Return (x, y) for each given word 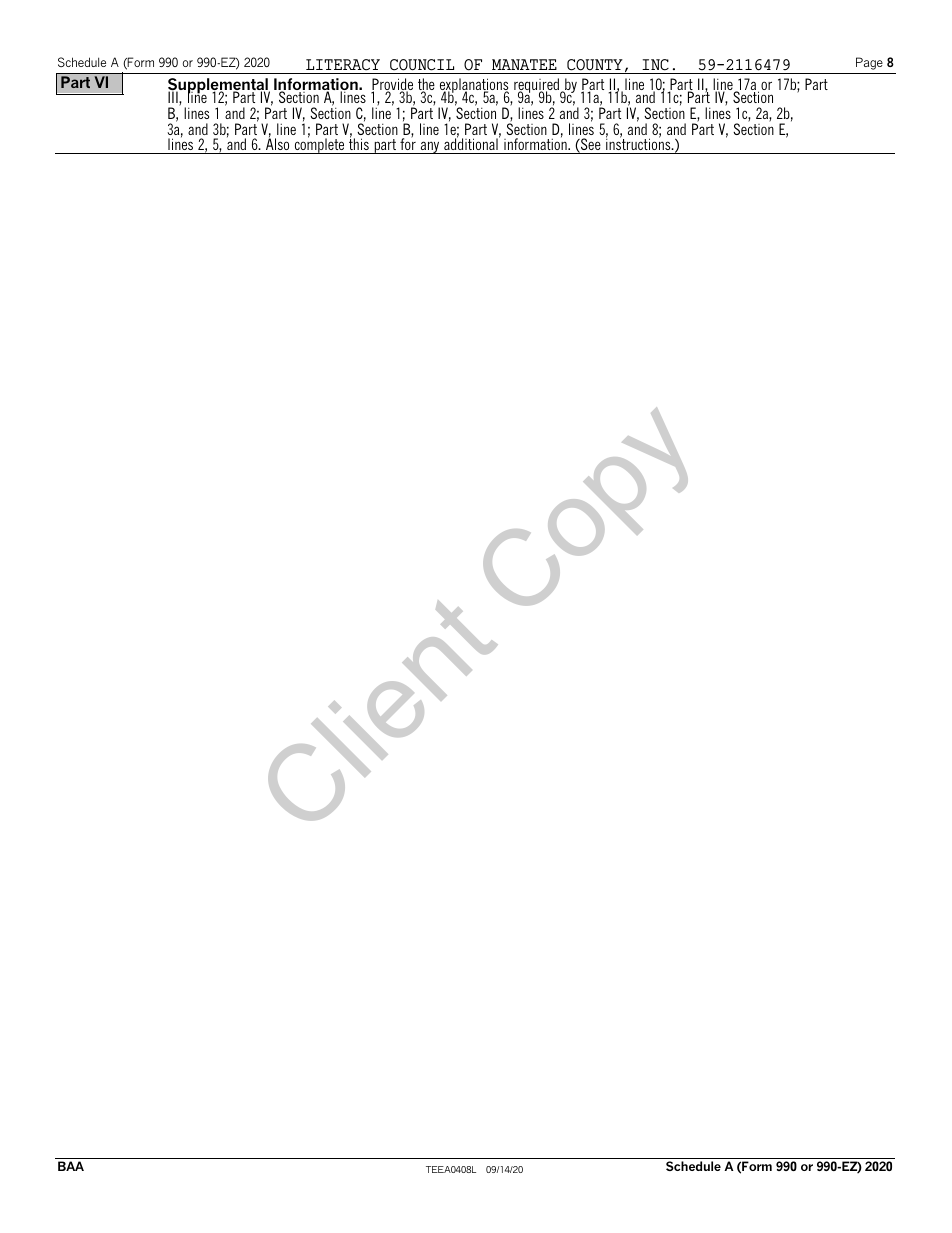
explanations (474, 87)
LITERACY (343, 65)
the (426, 85)
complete (319, 145)
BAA (71, 1166)
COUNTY (595, 65)
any (430, 147)
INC (655, 65)
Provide (392, 85)
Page (869, 63)
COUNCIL (422, 65)
